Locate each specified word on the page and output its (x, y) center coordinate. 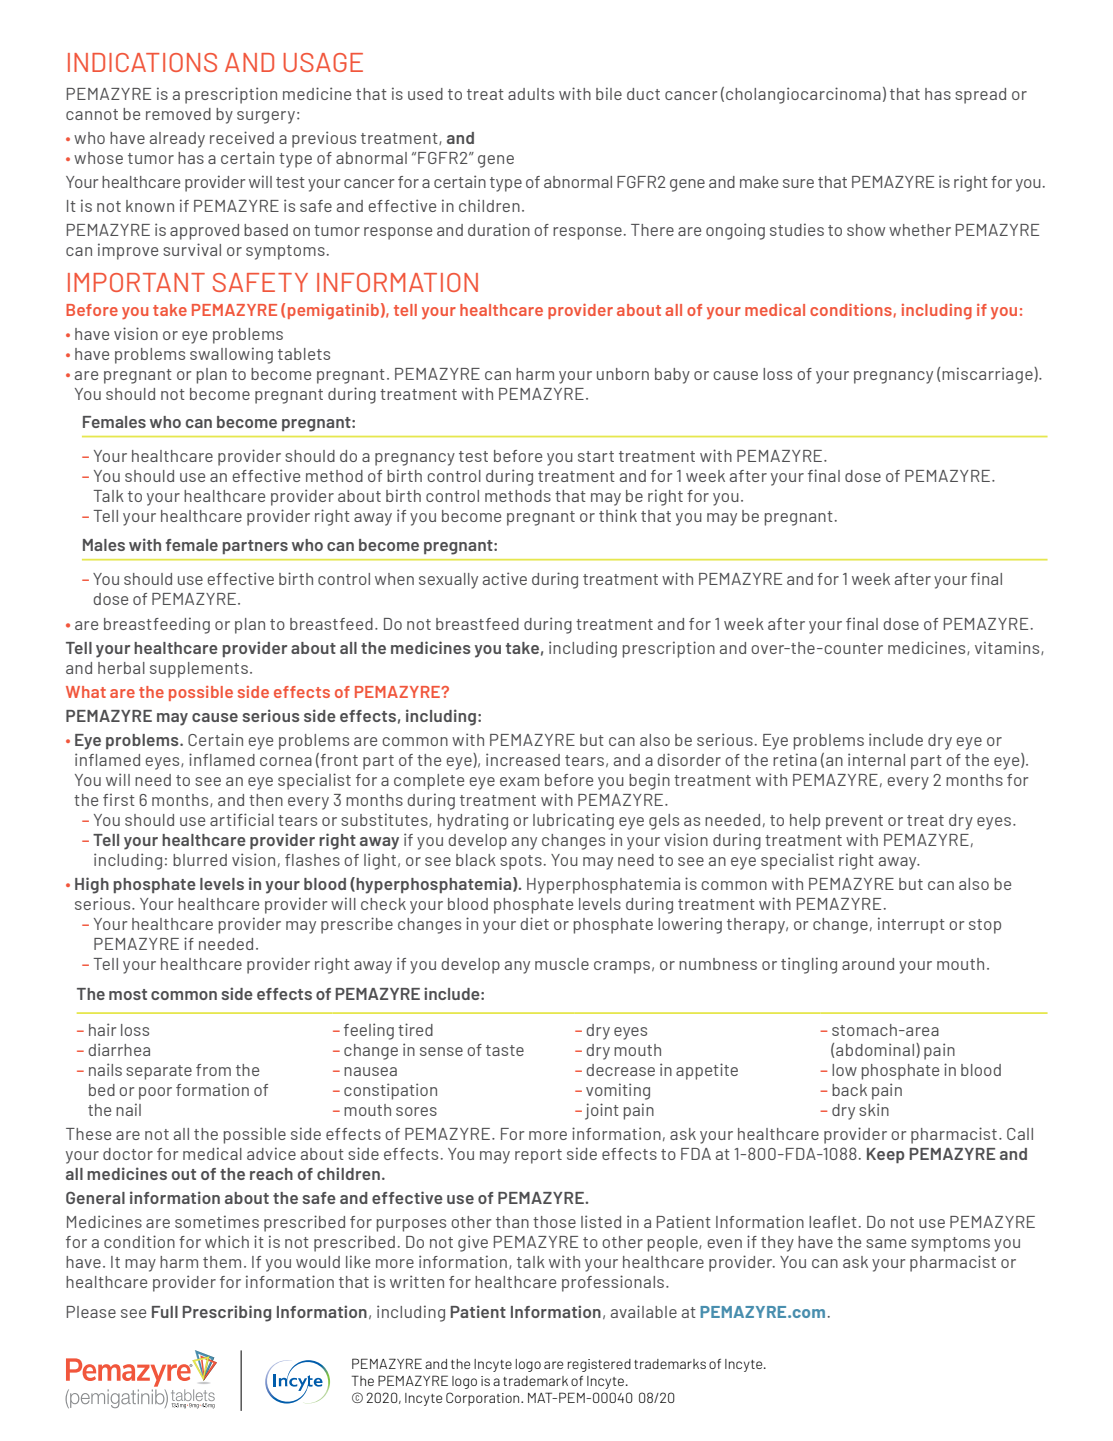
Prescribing (227, 1313)
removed (178, 114)
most (128, 994)
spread (980, 96)
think (618, 515)
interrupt (911, 925)
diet (534, 923)
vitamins (1008, 648)
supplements (199, 670)
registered (599, 1365)
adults (531, 94)
